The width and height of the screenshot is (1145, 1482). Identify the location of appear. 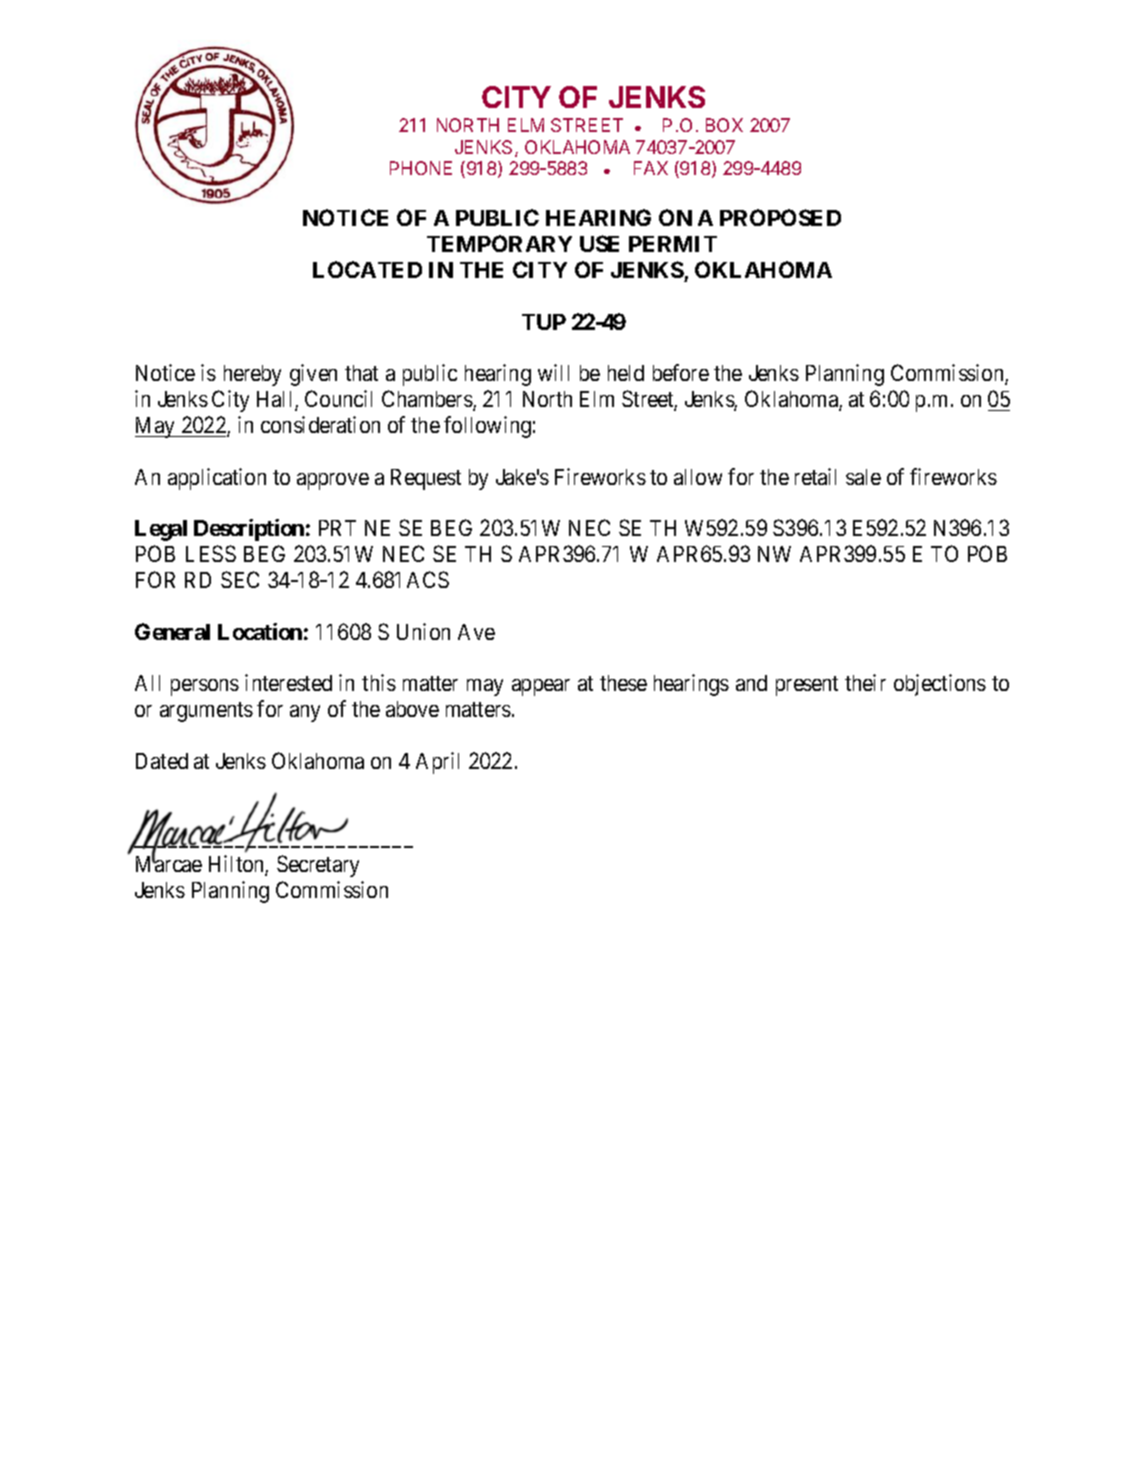
(541, 687).
